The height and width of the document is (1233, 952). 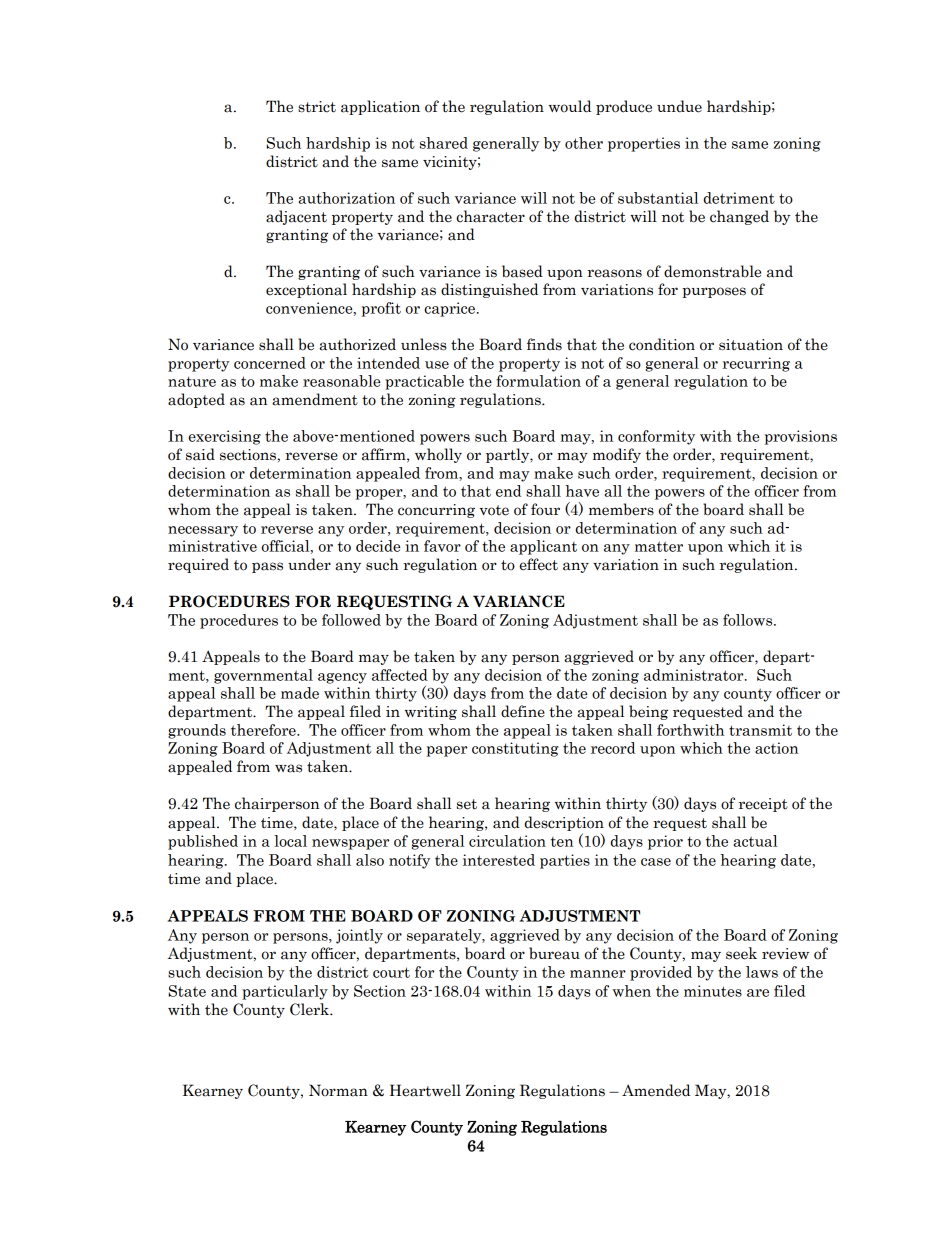 What do you see at coordinates (444, 143) in the document?
I see `shared` at bounding box center [444, 143].
